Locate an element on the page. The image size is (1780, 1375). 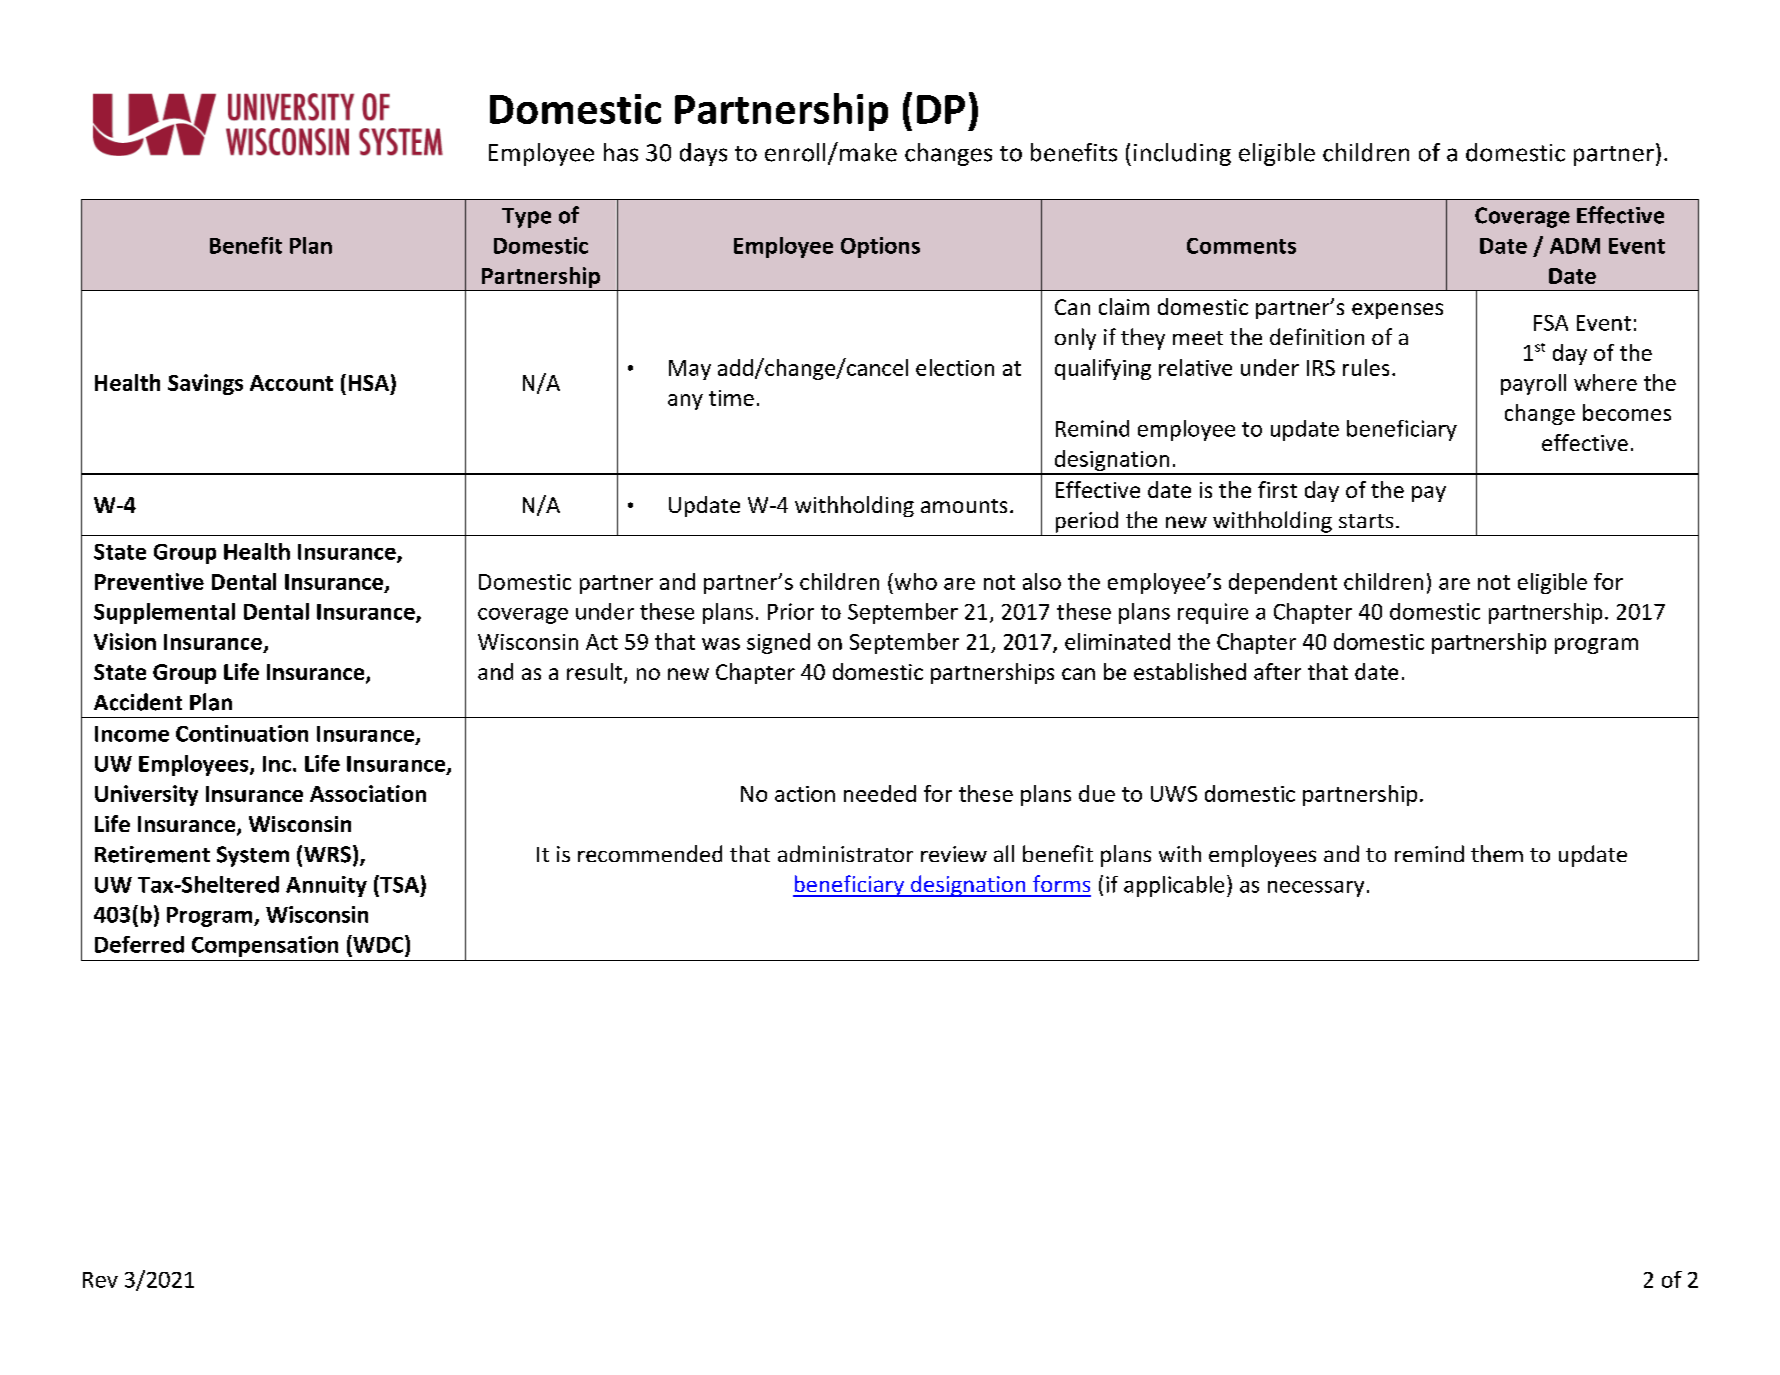
after is located at coordinates (1277, 671).
